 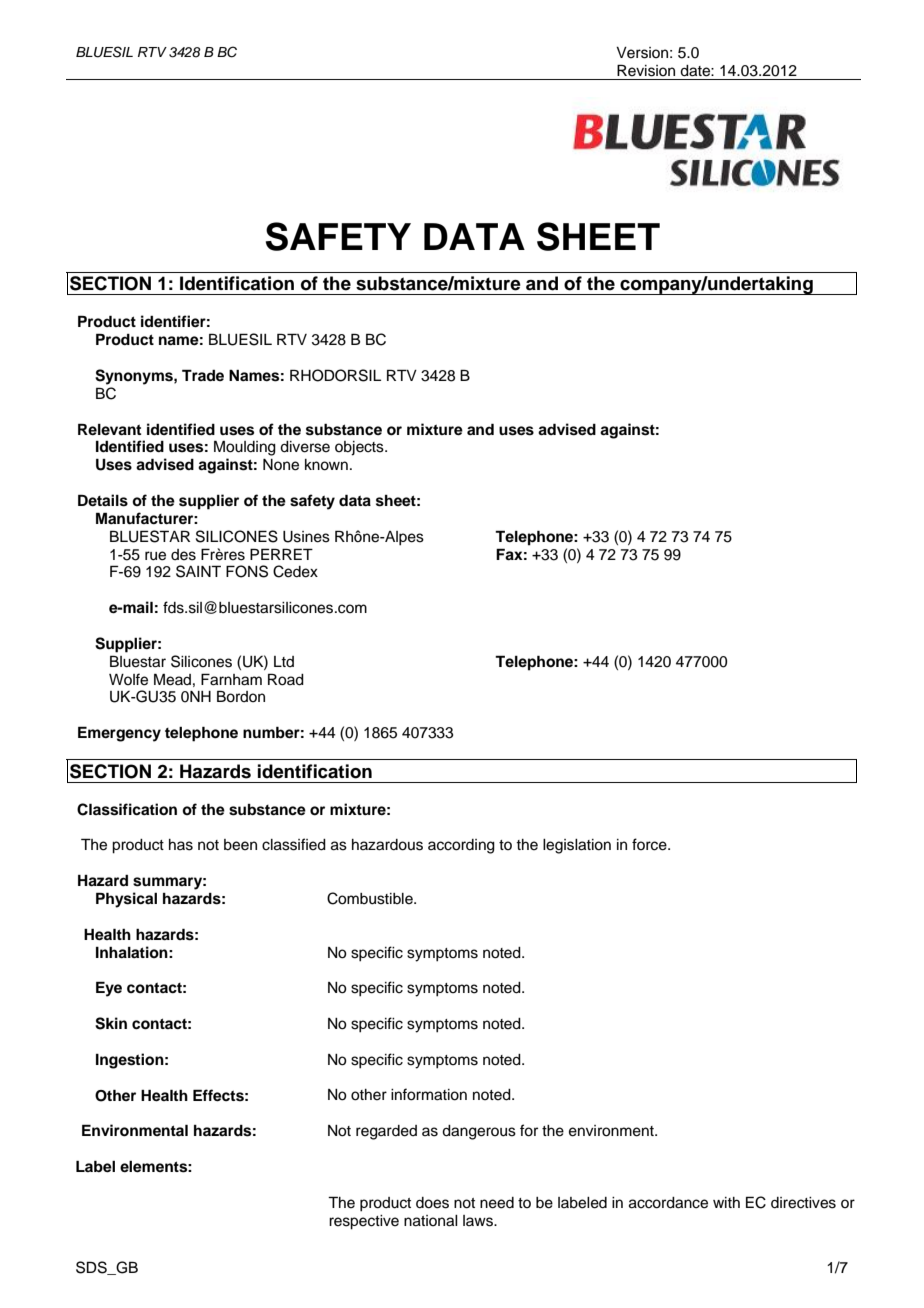 What do you see at coordinates (650, 844) in the screenshot?
I see `force` at bounding box center [650, 844].
